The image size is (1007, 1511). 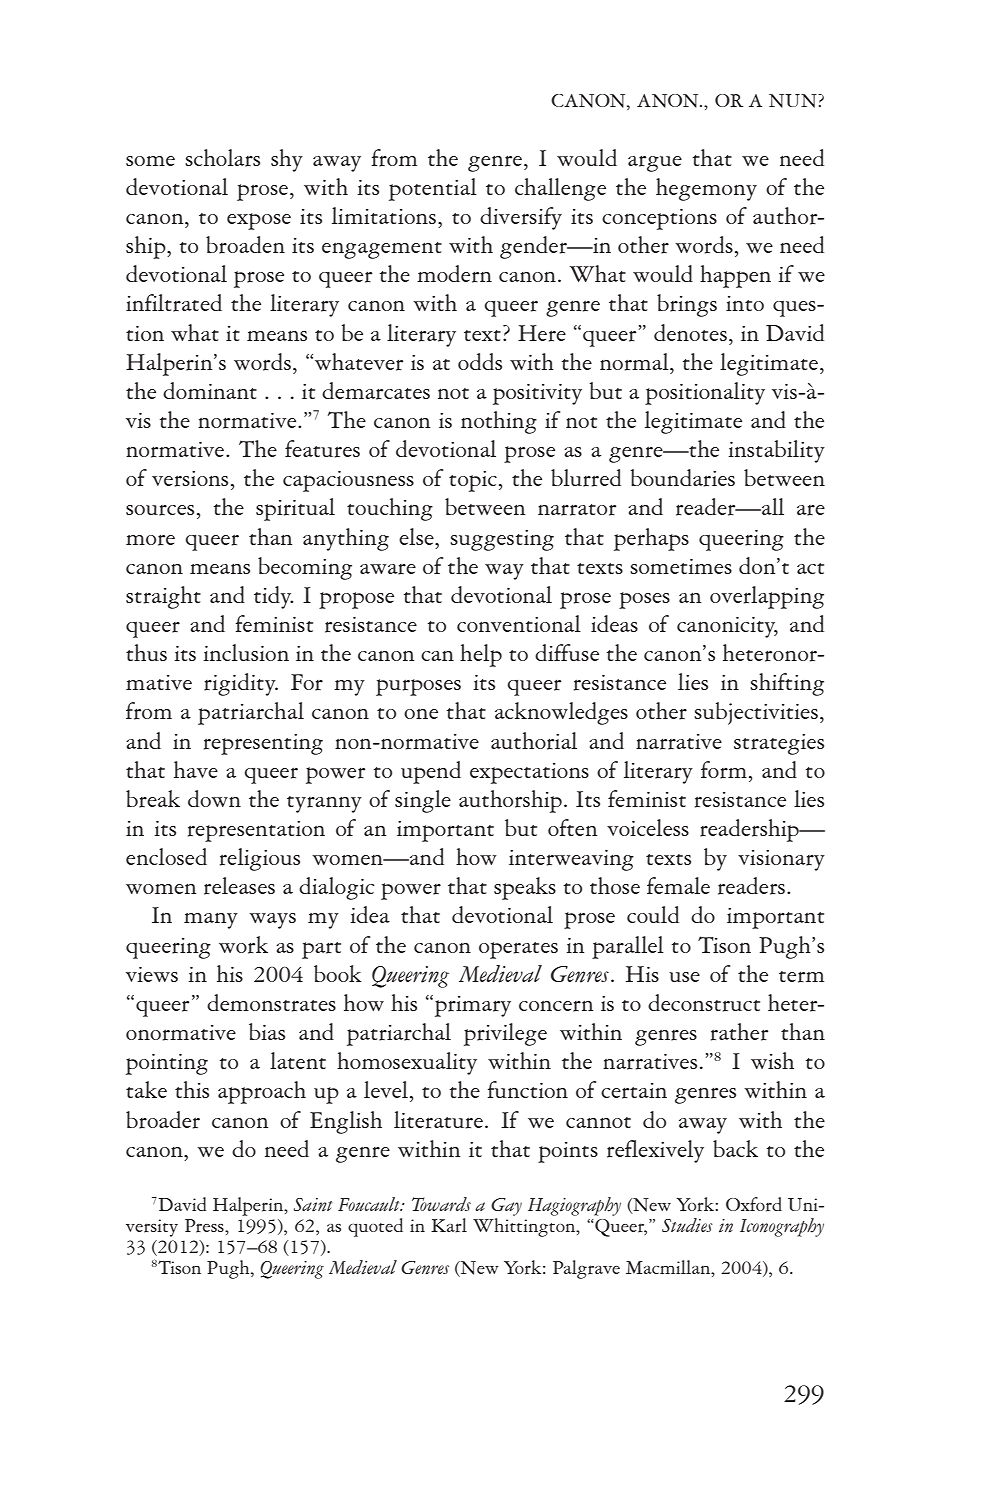 I want to click on visionary, so click(x=781, y=860).
